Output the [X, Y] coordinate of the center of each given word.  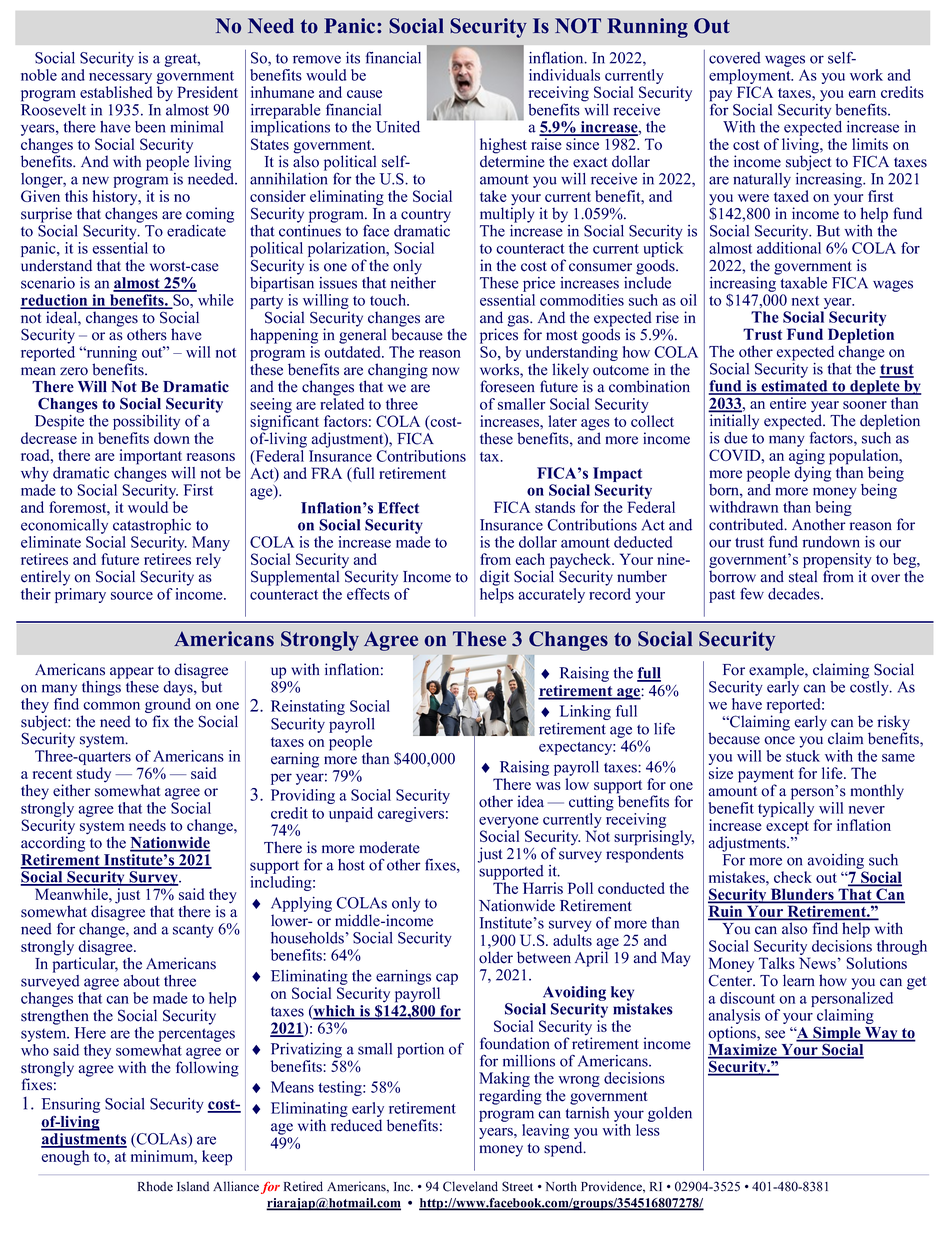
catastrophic [152, 526]
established [116, 92]
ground [168, 707]
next [805, 301]
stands [555, 507]
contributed [747, 524]
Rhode [155, 1186]
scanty [193, 931]
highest [504, 147]
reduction [55, 301]
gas [519, 322]
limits [870, 144]
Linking [585, 712]
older [496, 957]
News [817, 963]
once [779, 740]
